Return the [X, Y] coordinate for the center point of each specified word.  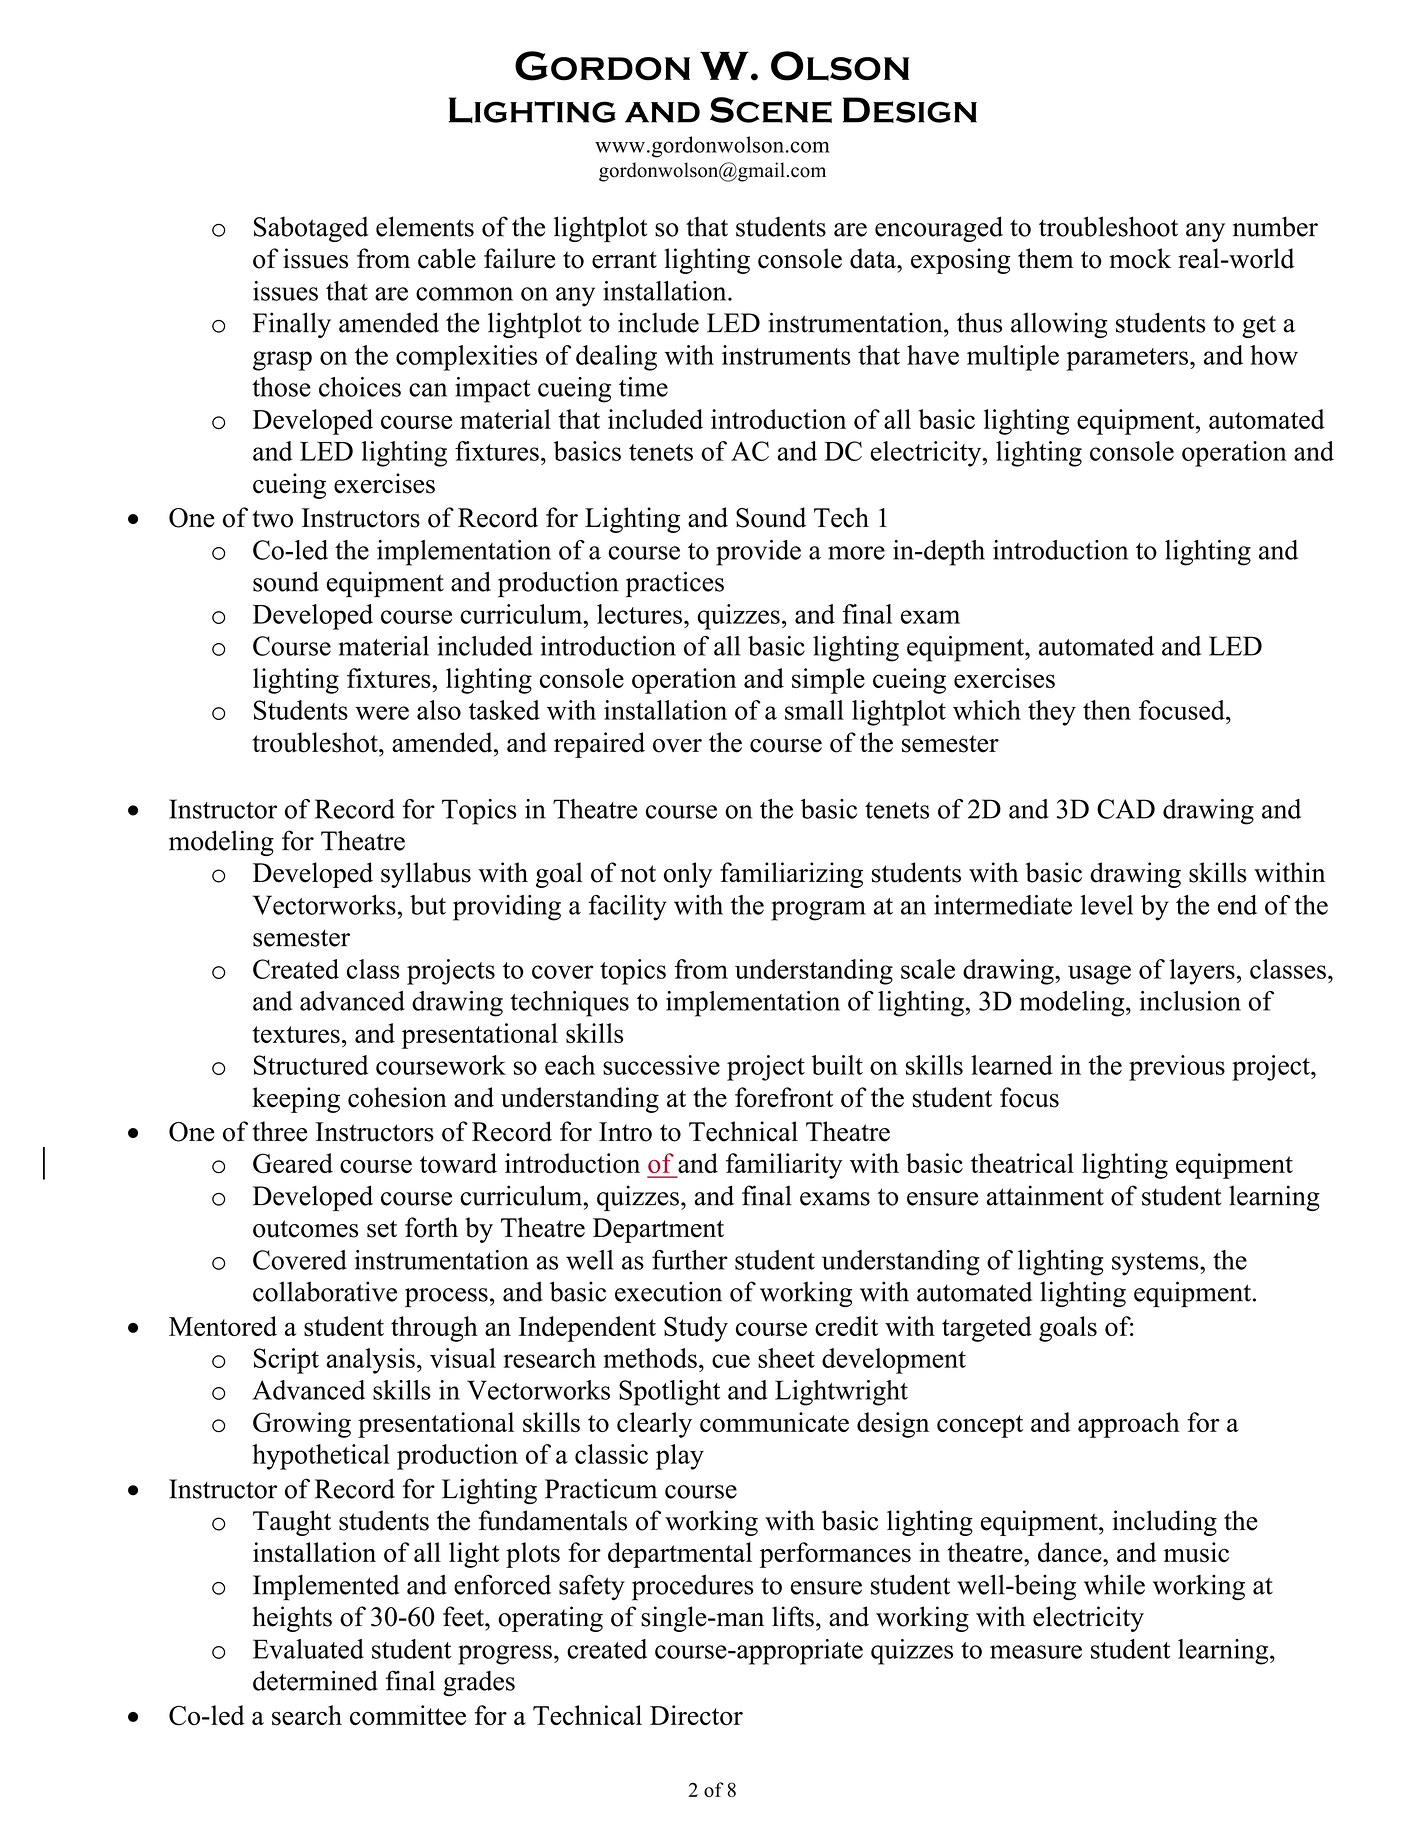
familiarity [784, 1166]
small [814, 710]
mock [1140, 258]
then [1107, 710]
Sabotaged [311, 229]
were [382, 713]
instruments [786, 355]
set [382, 1229]
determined [315, 1680]
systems [1156, 1264]
